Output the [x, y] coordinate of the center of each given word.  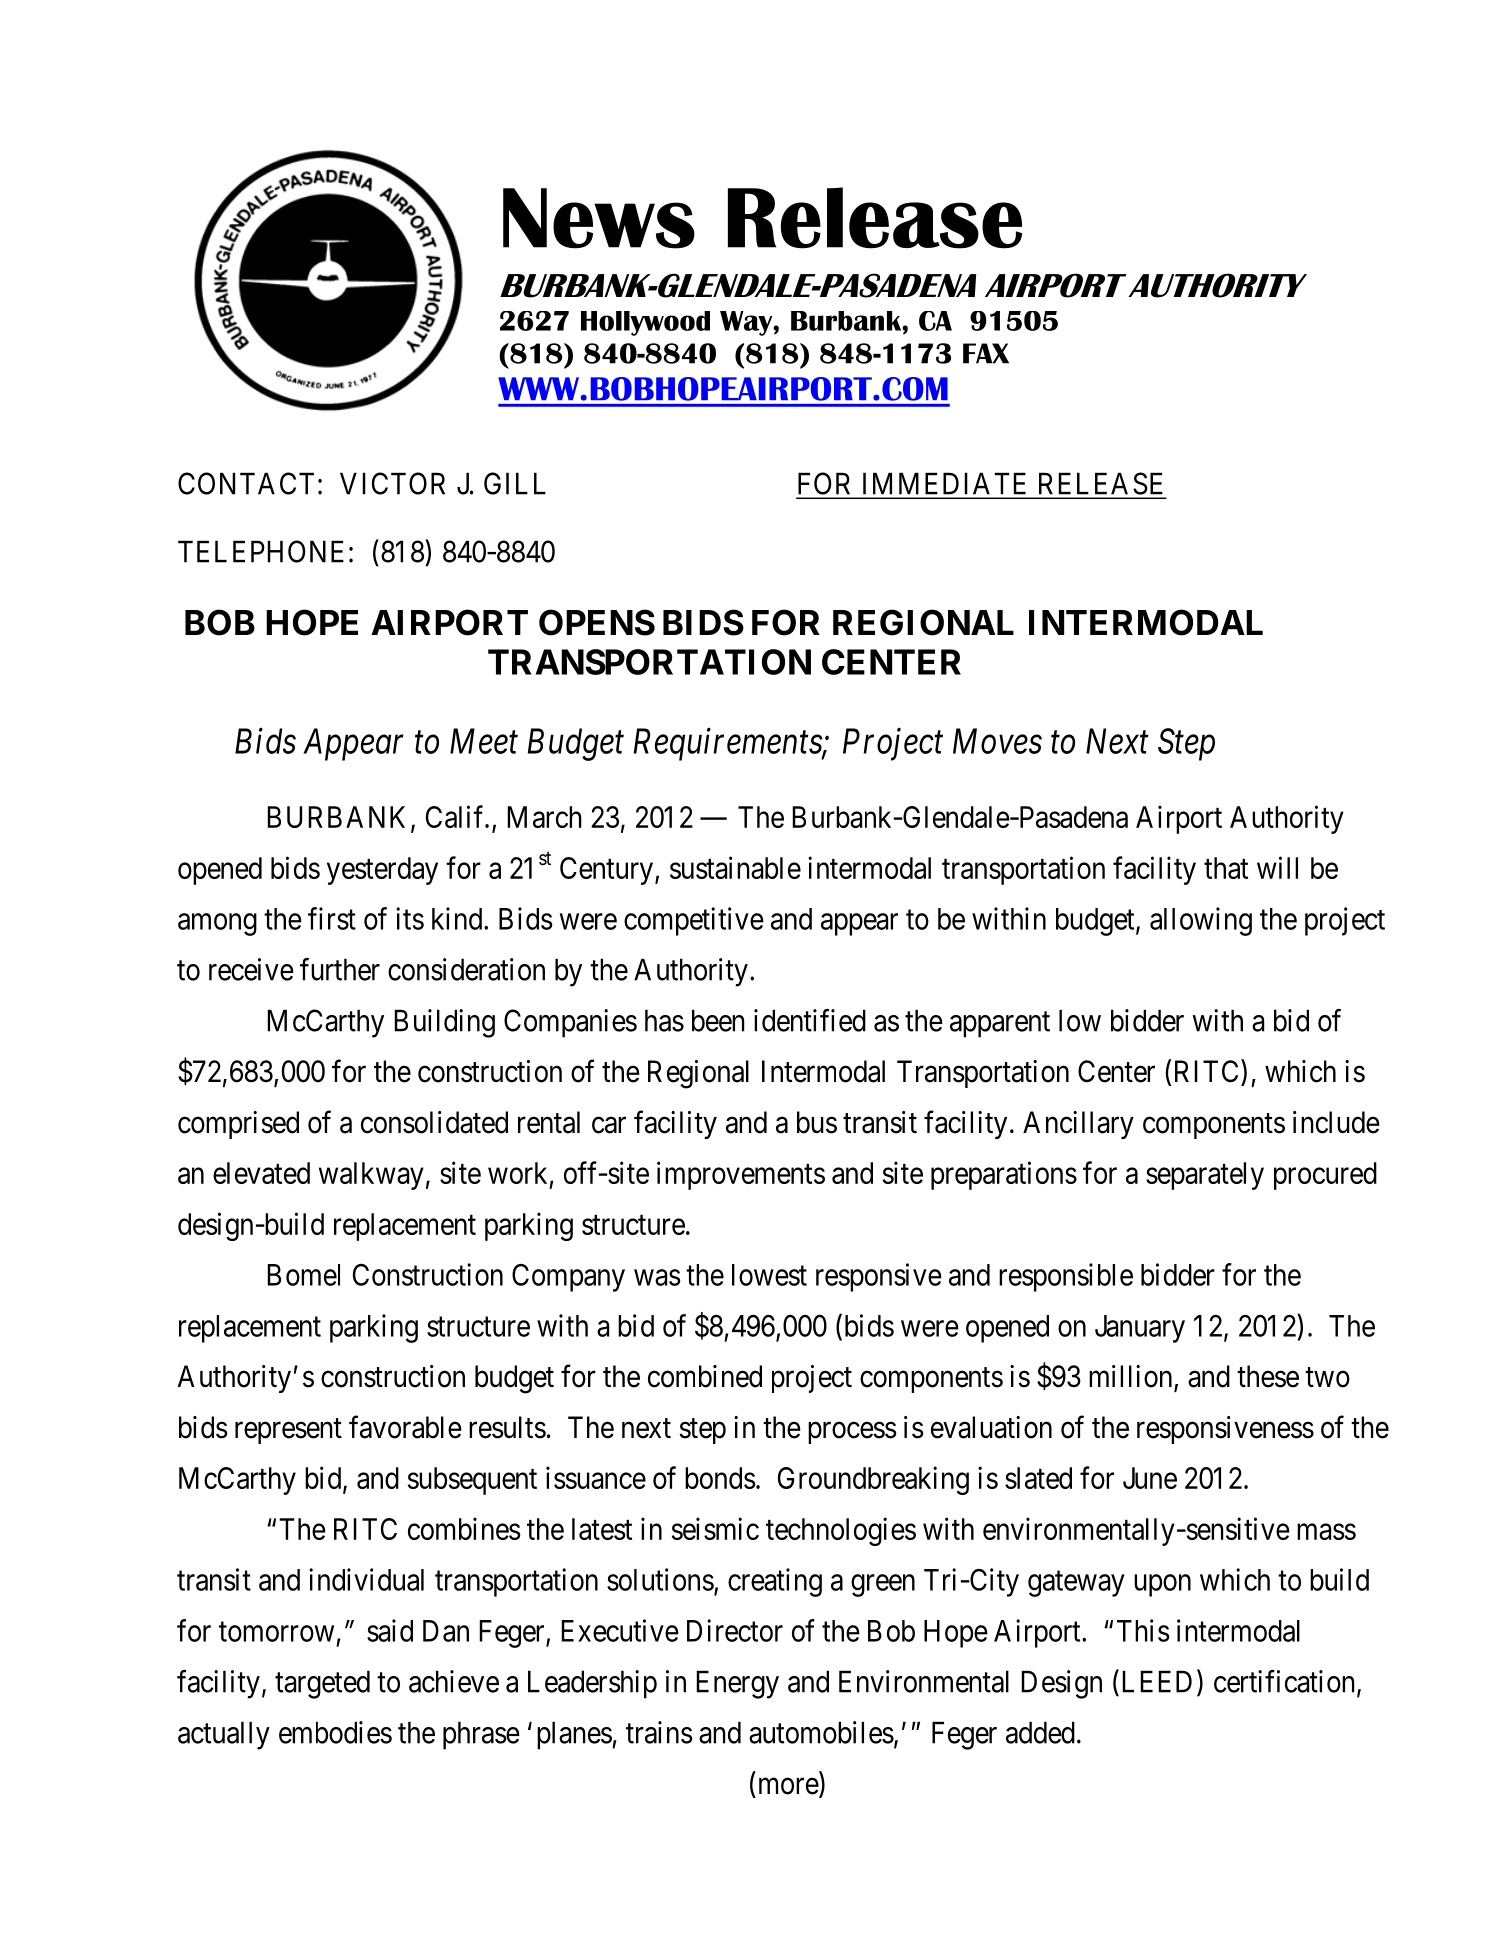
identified [810, 1020]
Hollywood [645, 323]
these [1268, 1376]
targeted [322, 1684]
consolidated [434, 1122]
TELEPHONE [261, 551]
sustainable [735, 867]
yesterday [382, 871]
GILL [515, 483]
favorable [405, 1427]
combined [705, 1376]
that [1226, 868]
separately [1205, 1176]
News [599, 218]
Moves [997, 741]
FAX [986, 353]
